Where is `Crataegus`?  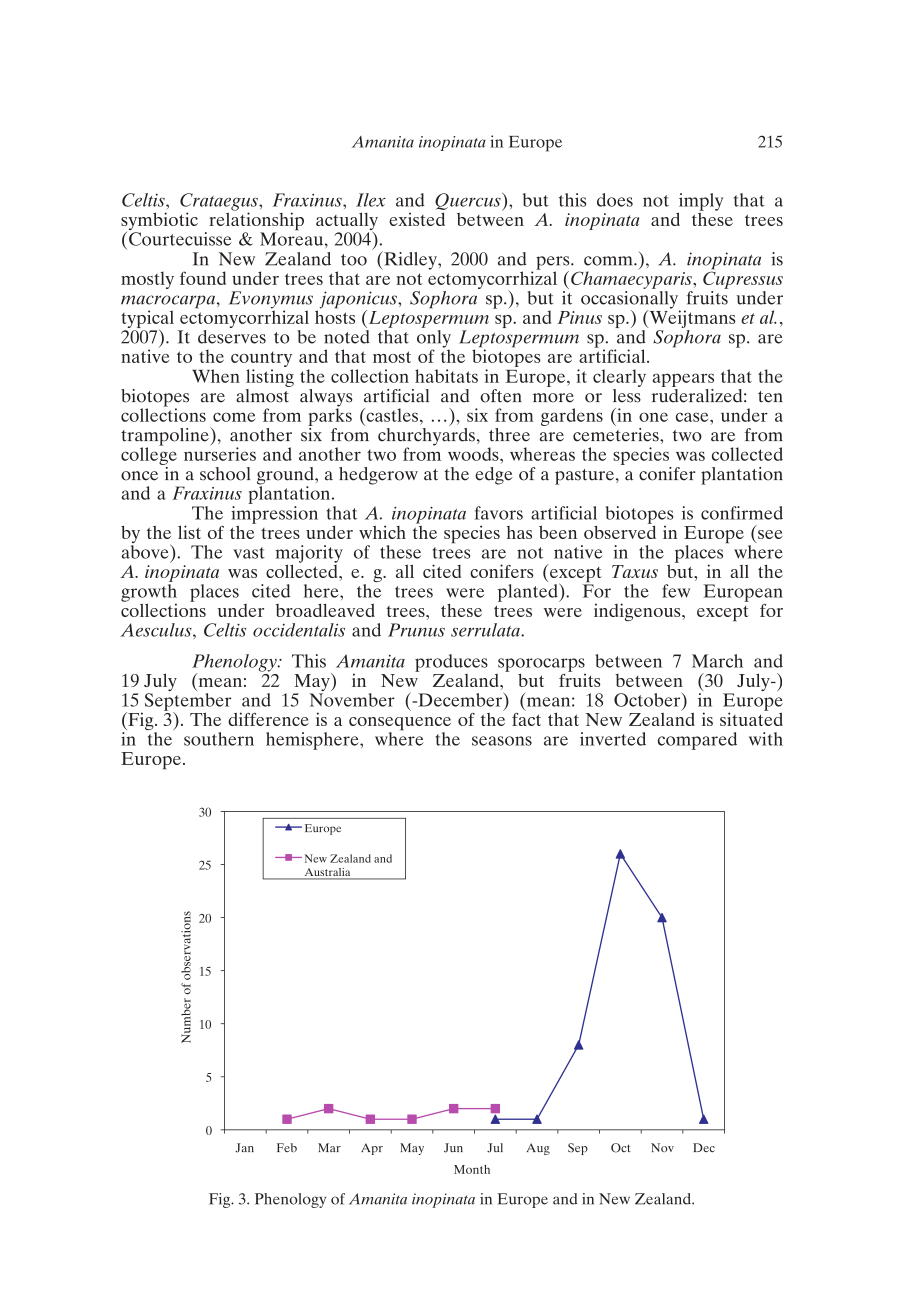
Crataegus is located at coordinates (220, 203).
